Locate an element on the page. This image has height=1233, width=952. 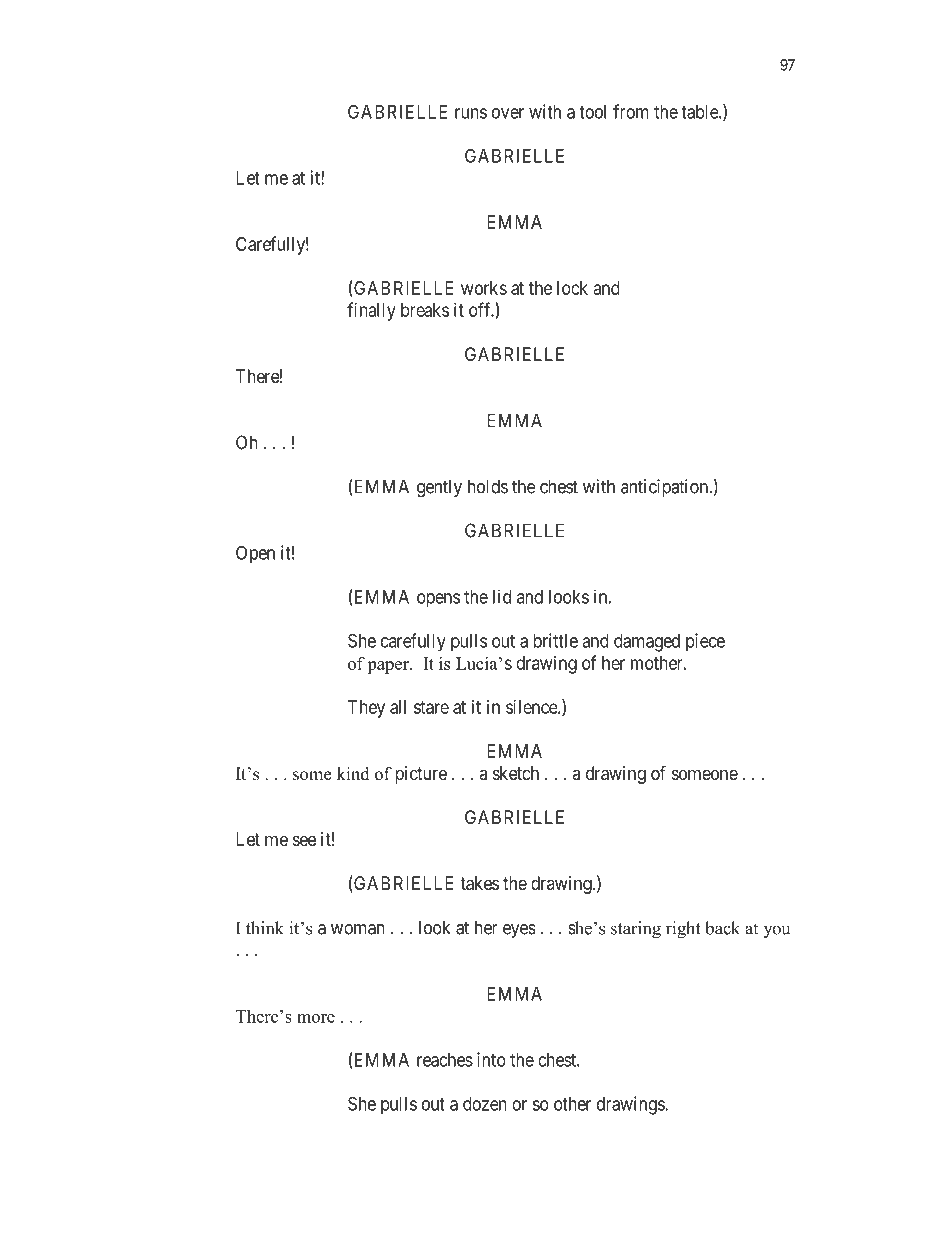
off is located at coordinates (481, 309).
